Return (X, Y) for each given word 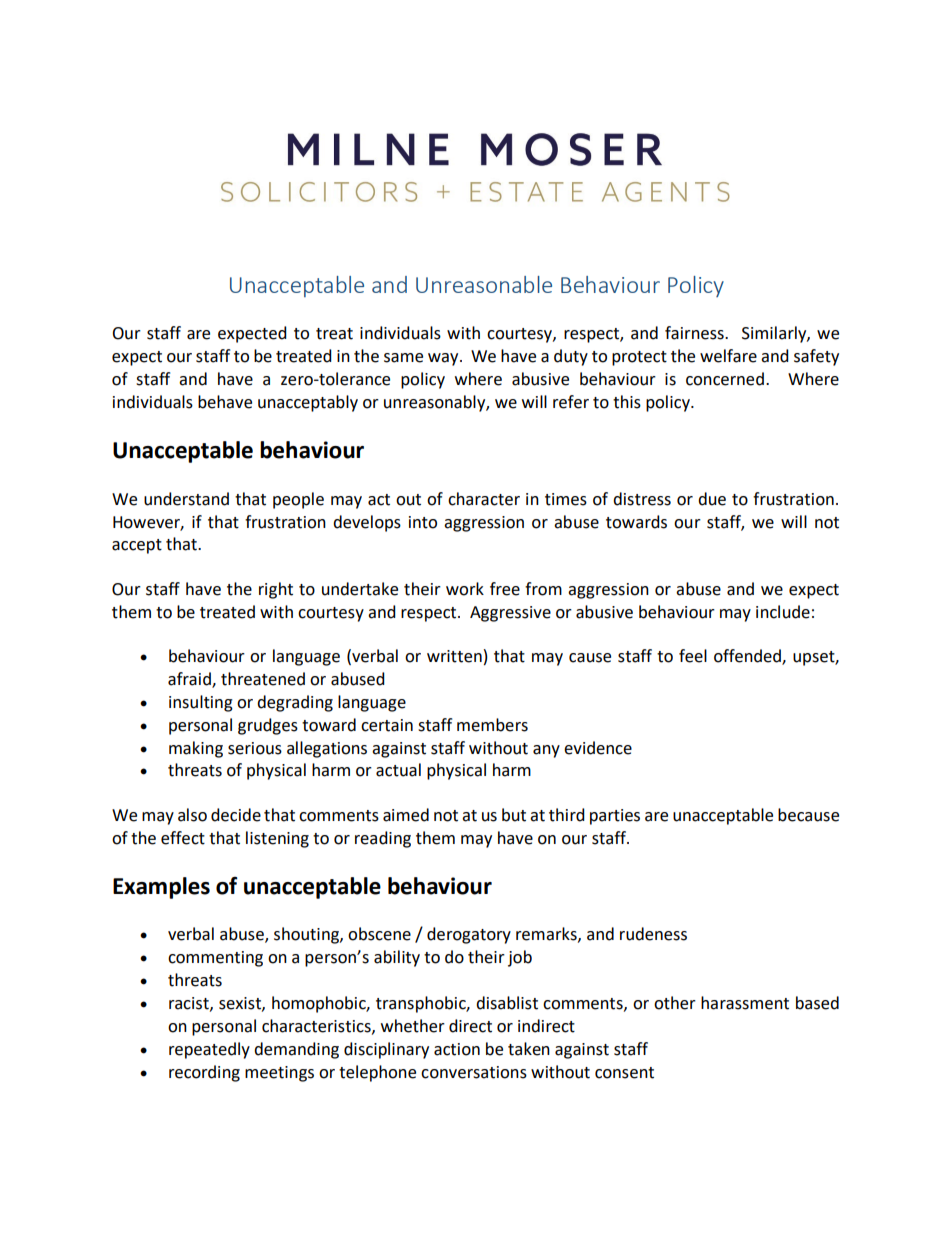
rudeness (653, 934)
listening (277, 839)
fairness (695, 333)
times (566, 499)
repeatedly (209, 1050)
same (403, 358)
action (457, 1049)
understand (186, 499)
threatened (263, 679)
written (454, 656)
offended (748, 657)
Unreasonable (484, 284)
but (514, 815)
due (712, 499)
